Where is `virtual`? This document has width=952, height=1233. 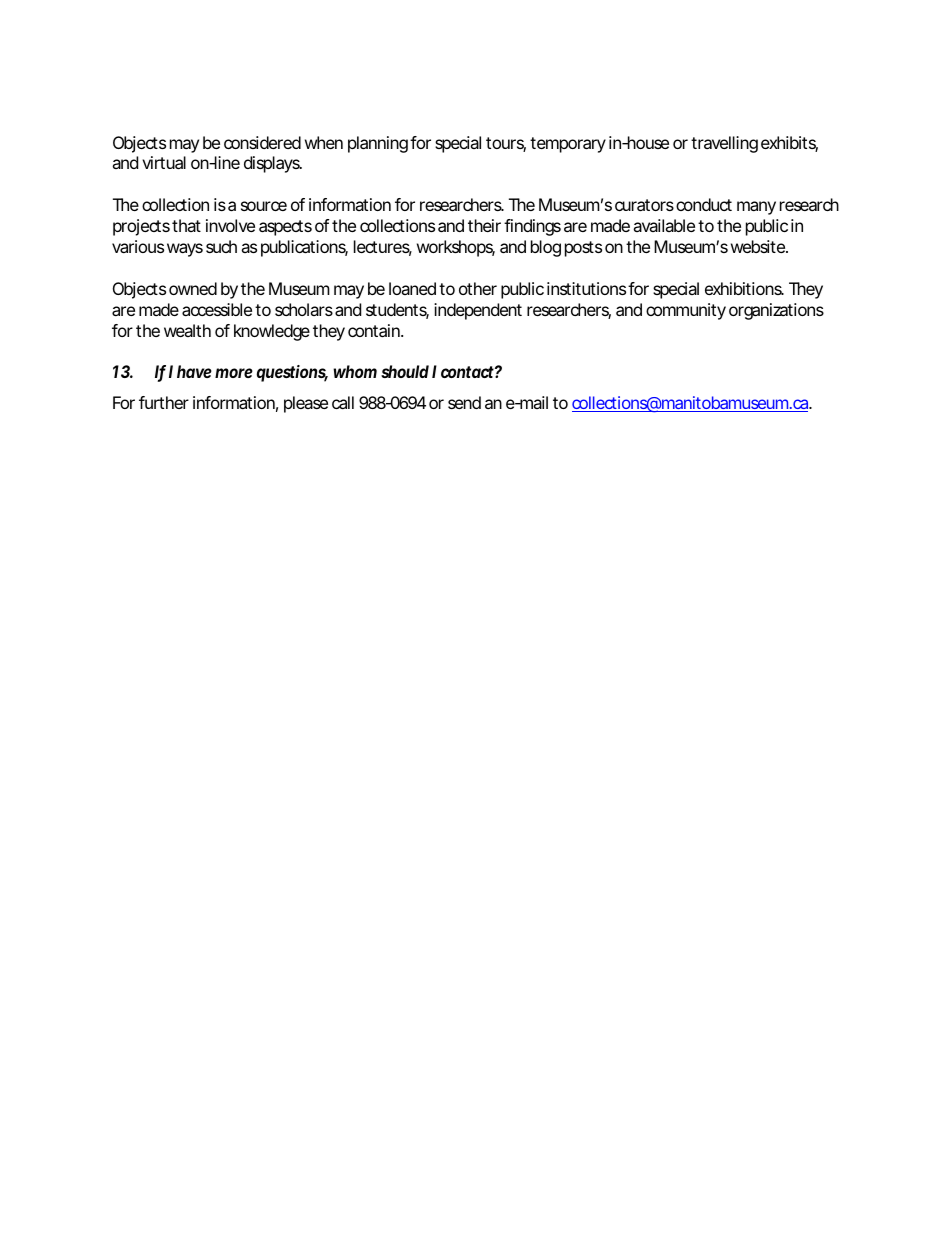
virtual is located at coordinates (164, 162).
